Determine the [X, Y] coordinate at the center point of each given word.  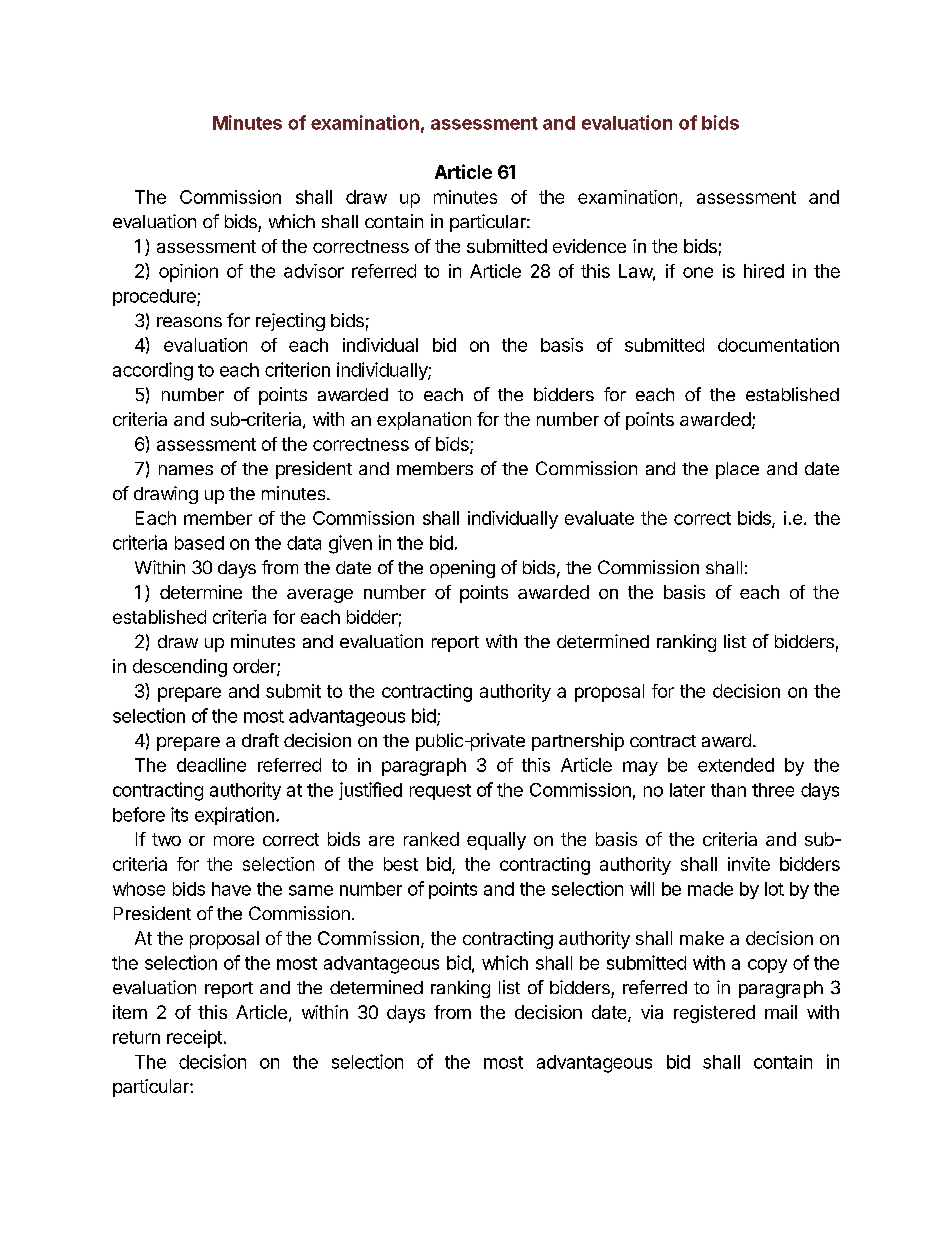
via [652, 1012]
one [698, 272]
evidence [589, 246]
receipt [194, 1039]
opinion [188, 273]
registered [714, 1014]
